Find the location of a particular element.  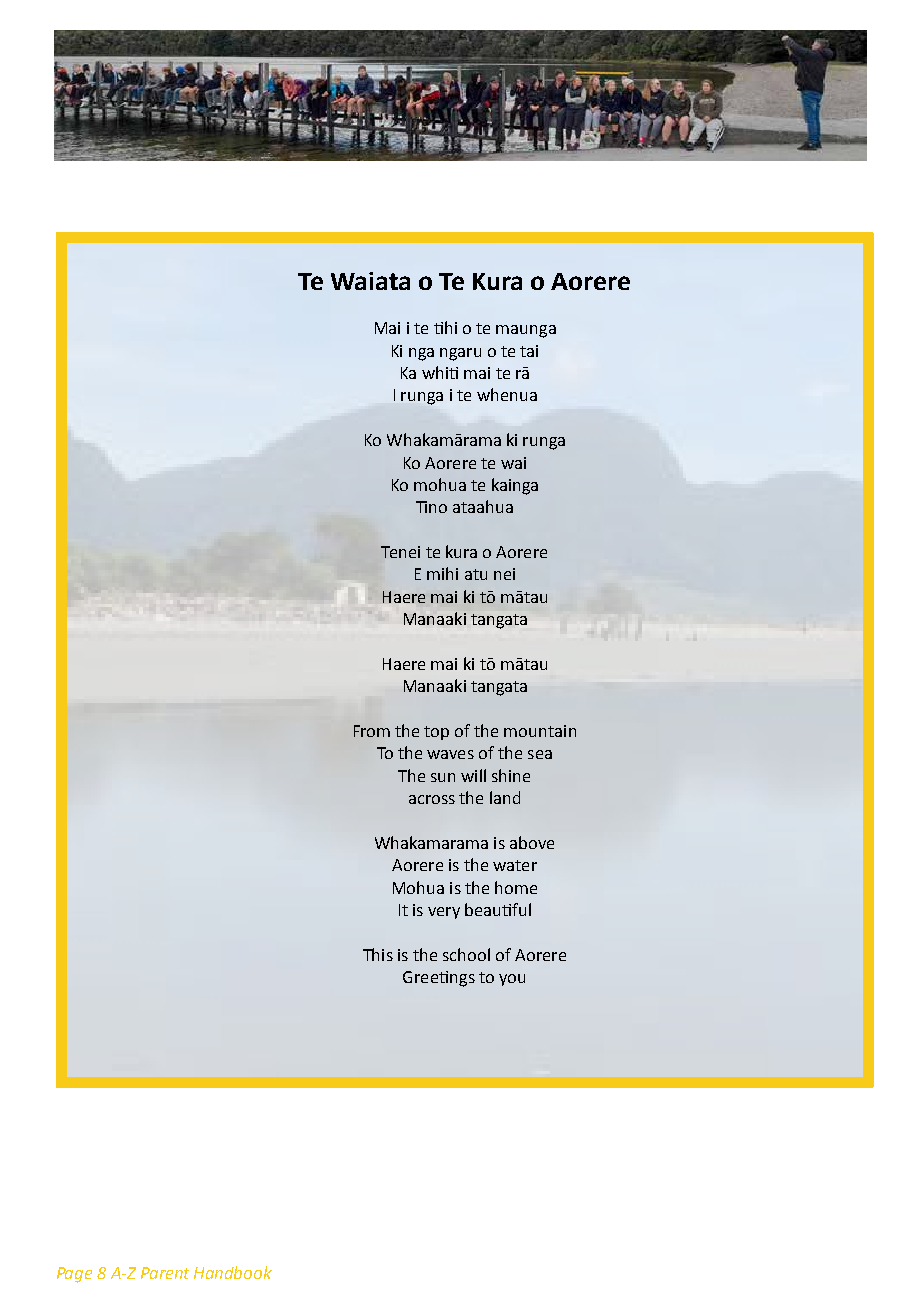

This is located at coordinates (378, 954).
